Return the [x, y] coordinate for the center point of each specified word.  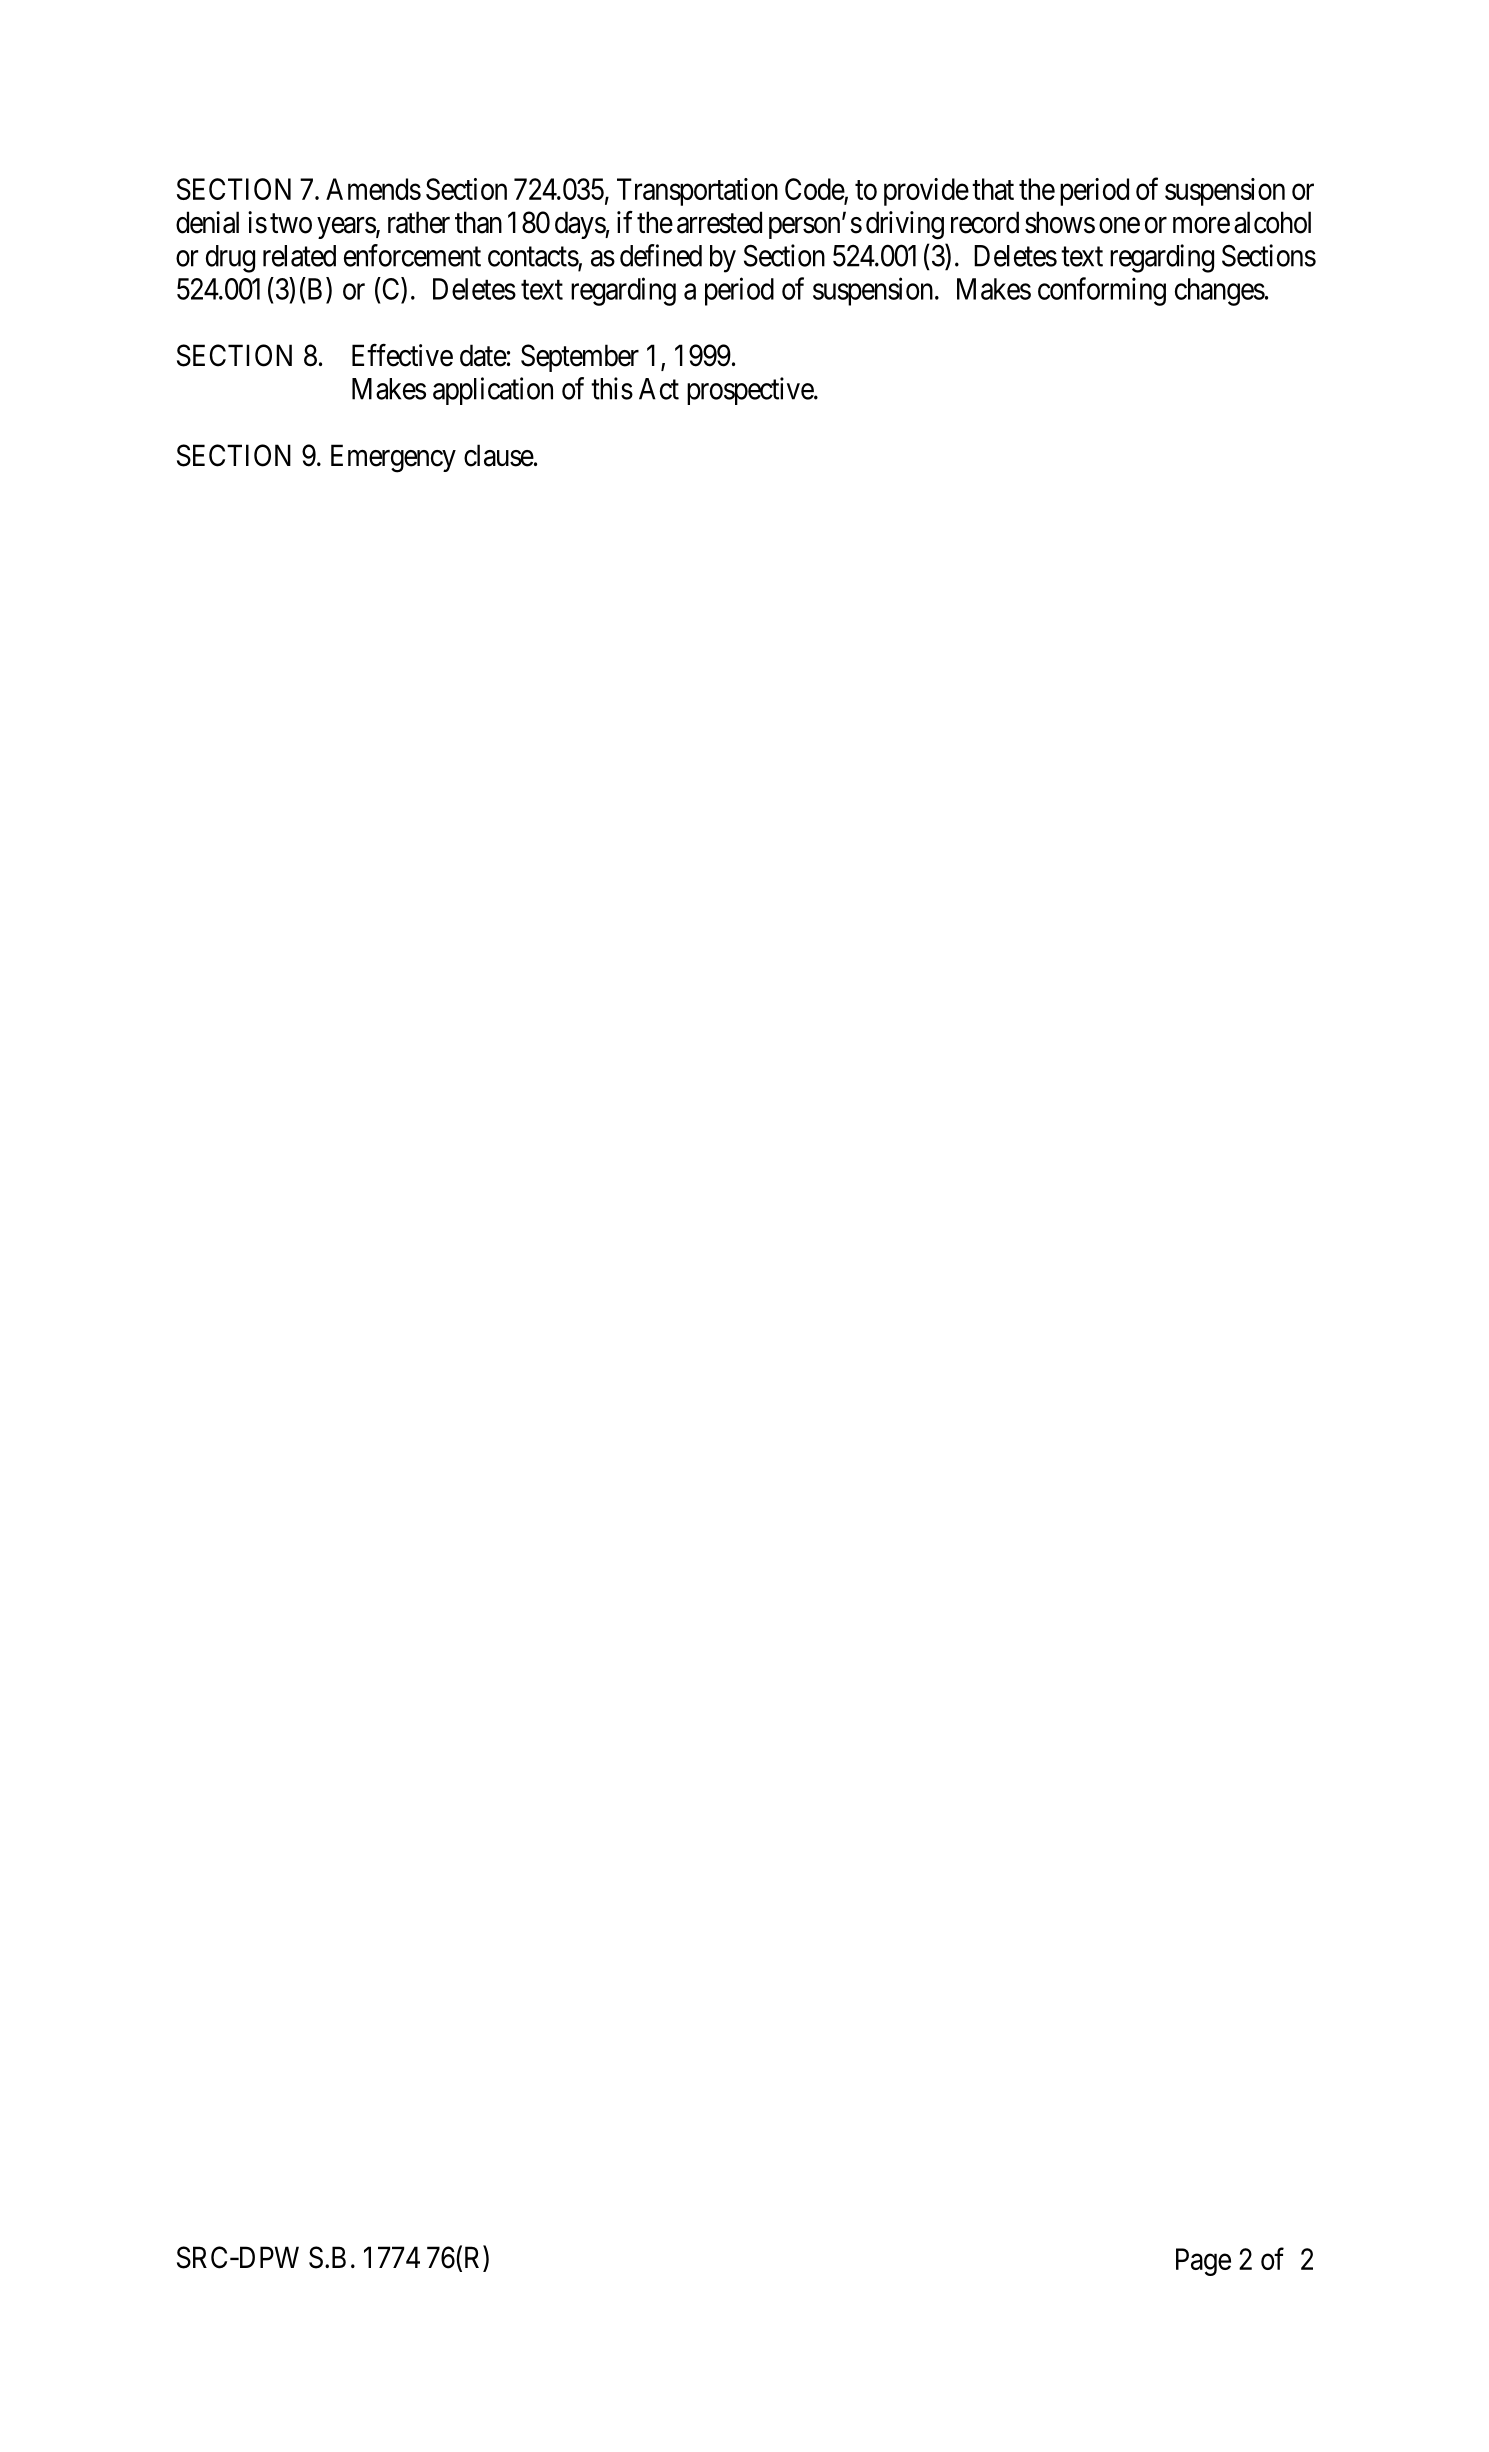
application [493, 391]
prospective [751, 391]
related [299, 256]
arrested [719, 222]
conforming [1102, 291]
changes [1220, 292]
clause [499, 455]
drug [230, 259]
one [1119, 225]
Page [1203, 2262]
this [612, 388]
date [483, 355]
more [1201, 225]
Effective [402, 355]
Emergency [393, 458]
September [580, 358]
